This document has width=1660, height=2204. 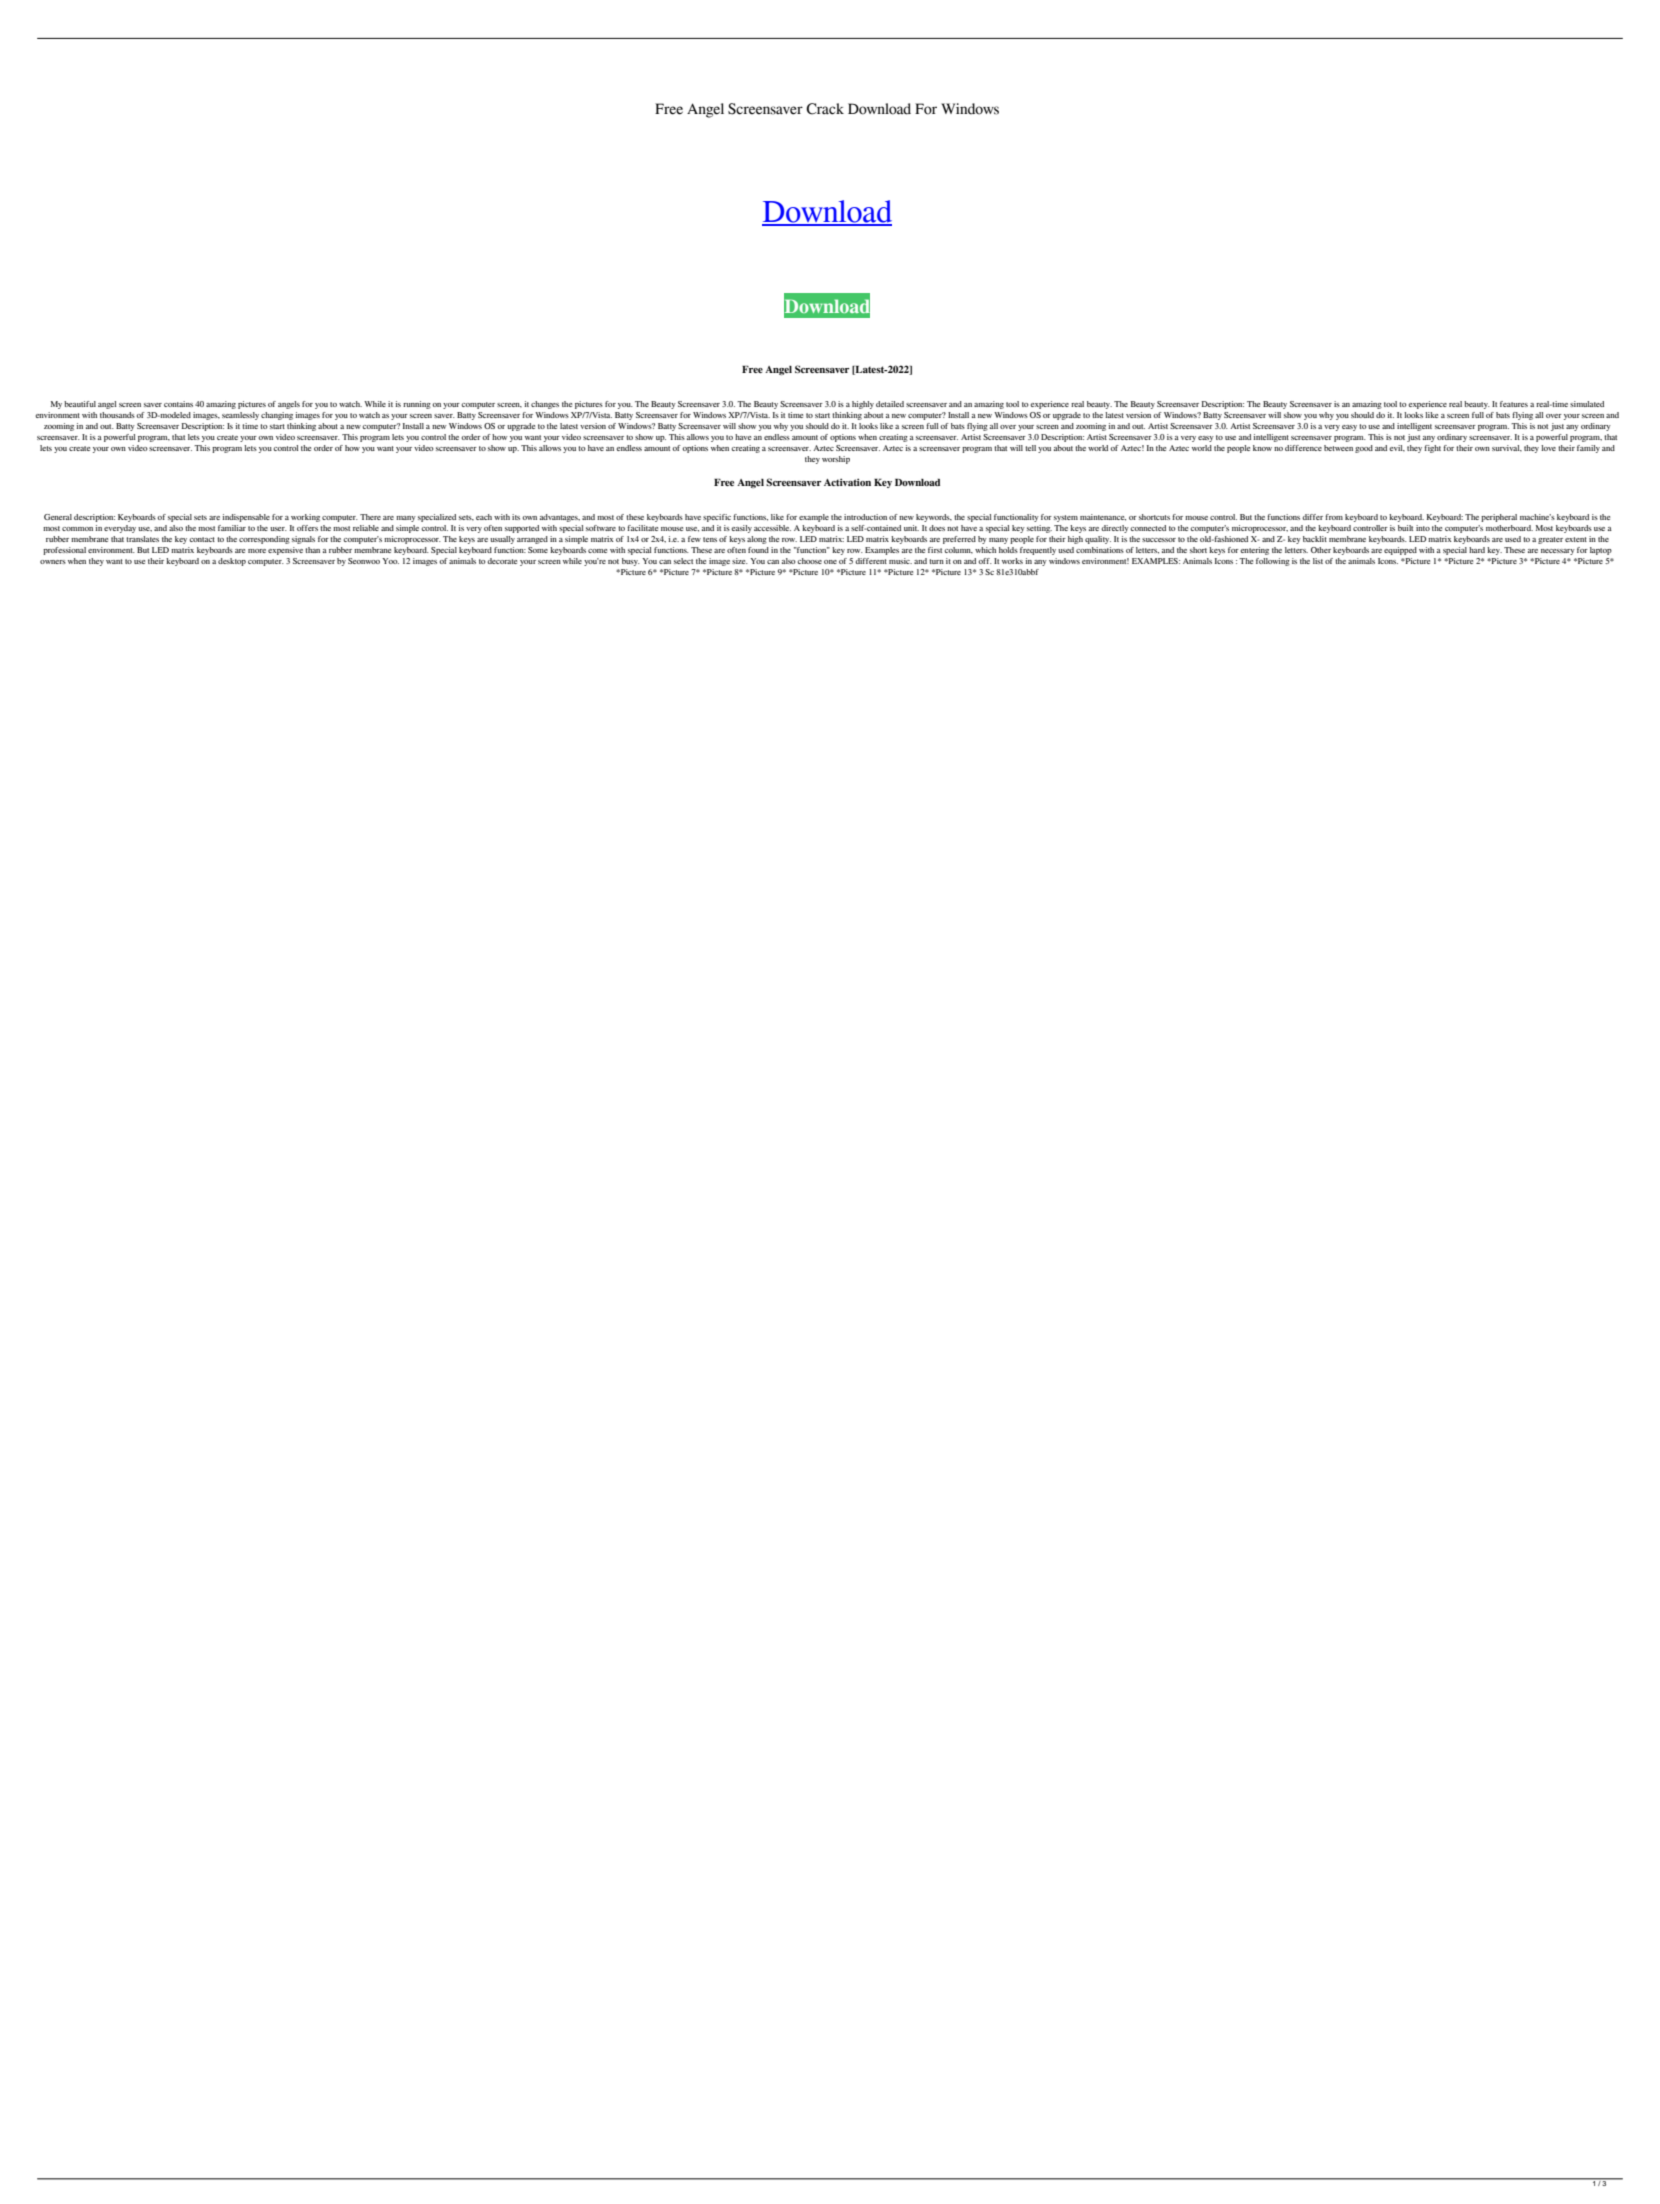 What do you see at coordinates (240, 416) in the document?
I see `seamlessly` at bounding box center [240, 416].
